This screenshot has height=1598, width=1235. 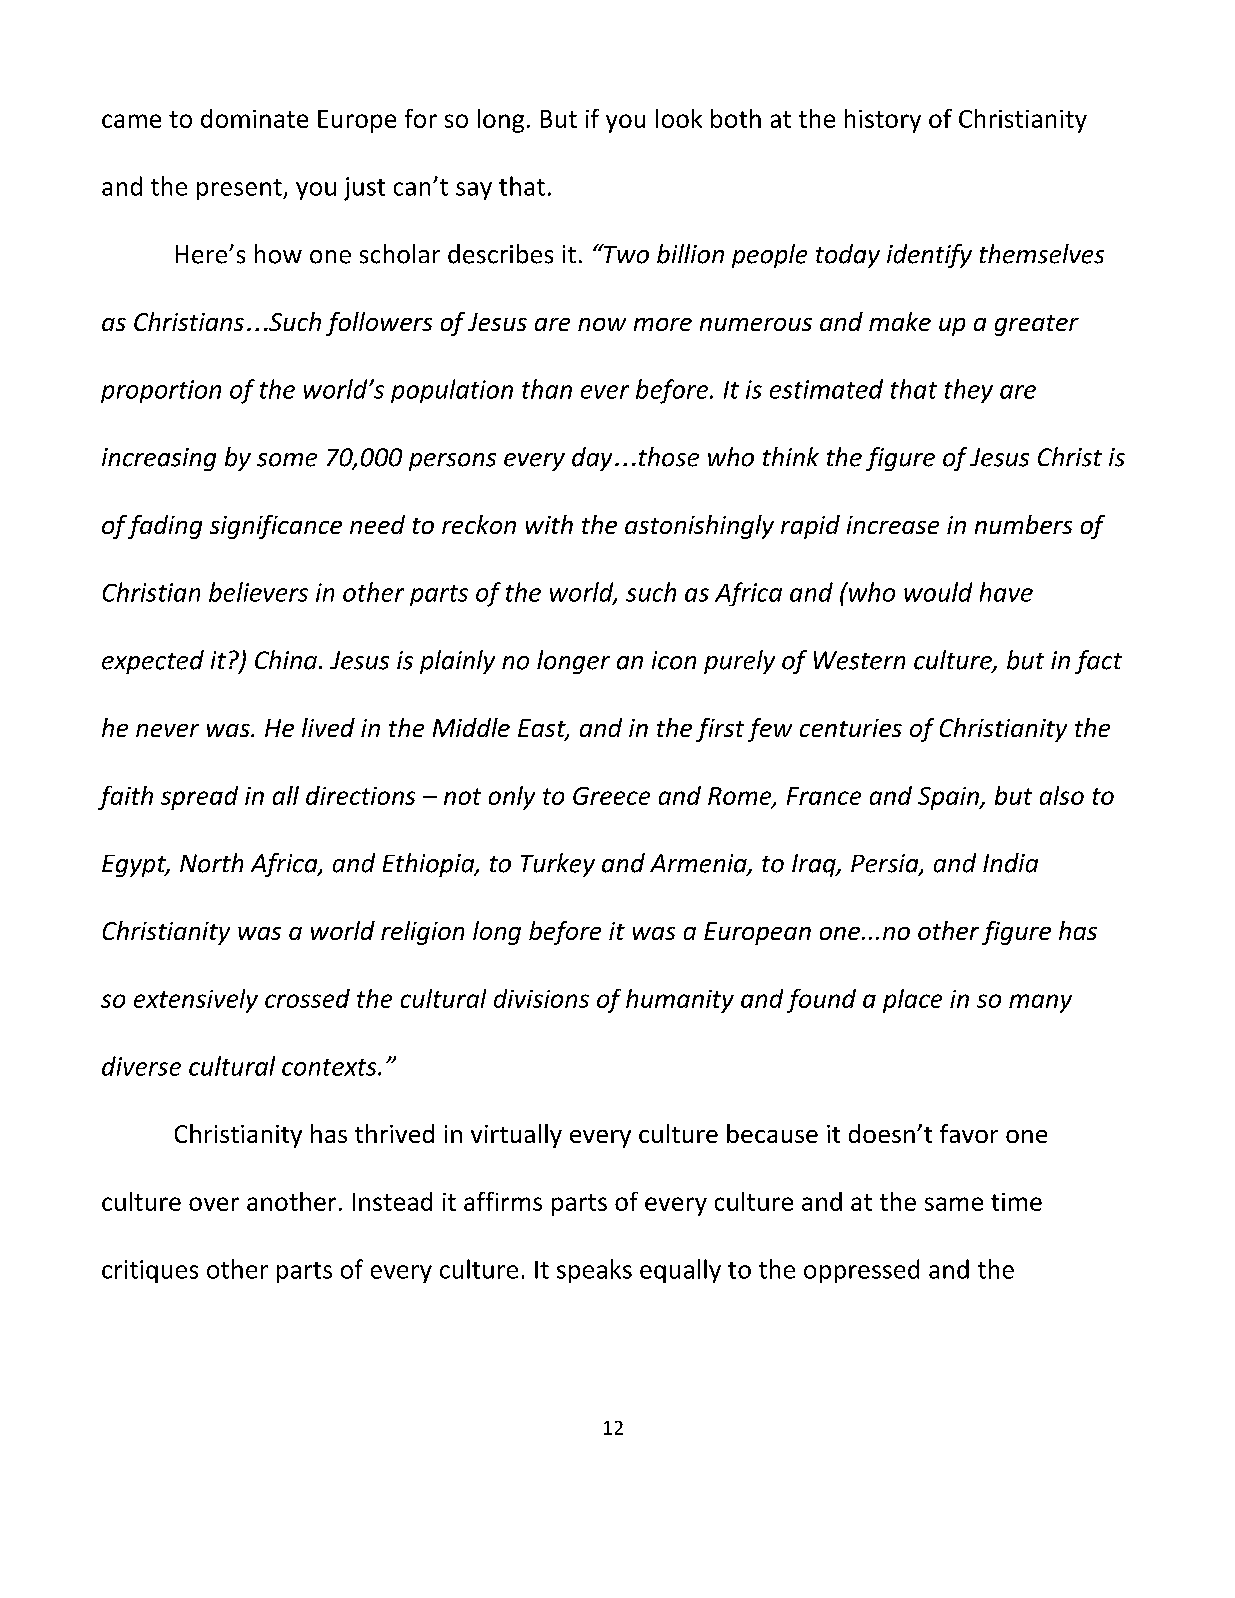 I want to click on with, so click(x=549, y=524).
